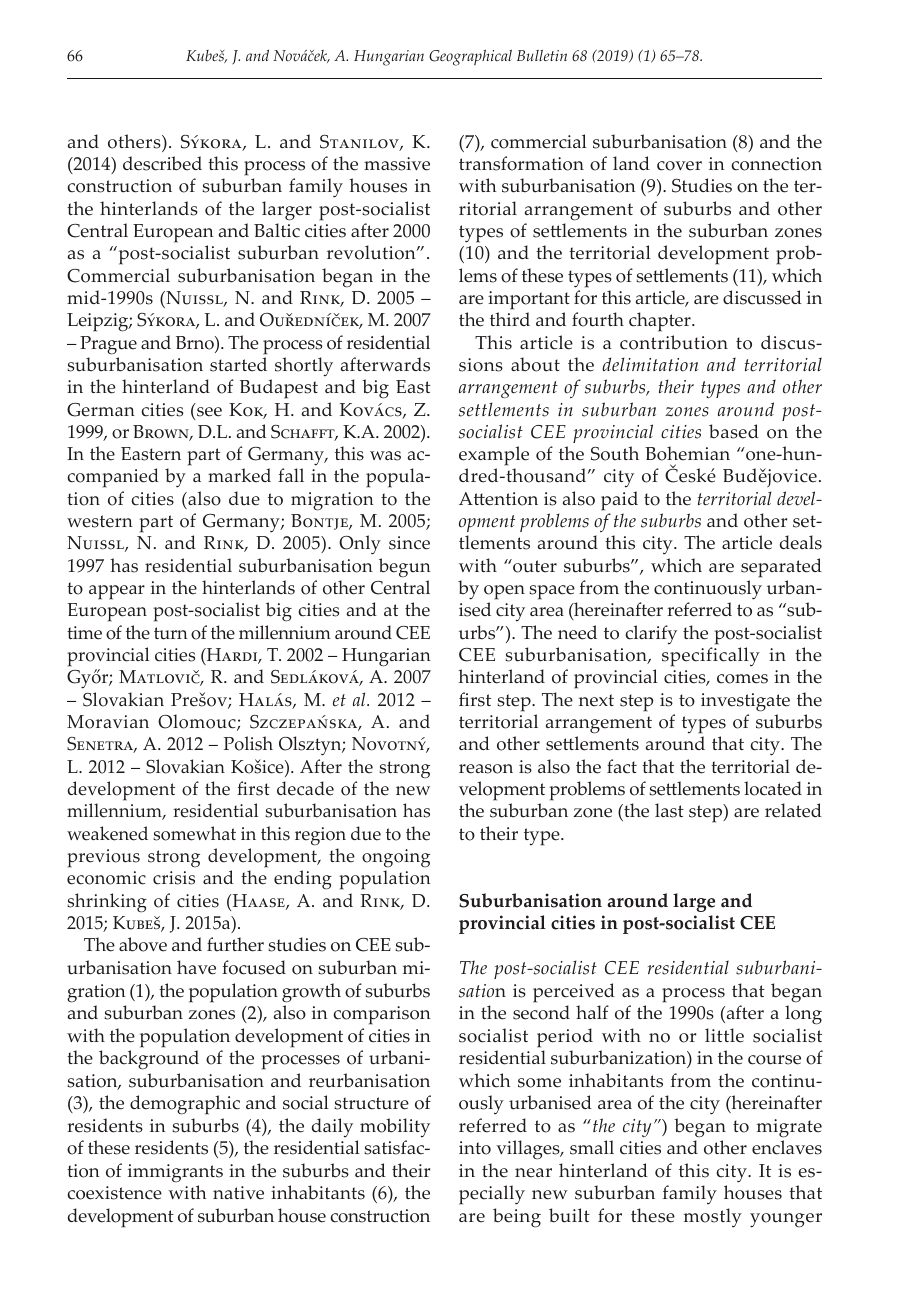 The image size is (923, 1316). I want to click on into, so click(475, 1148).
